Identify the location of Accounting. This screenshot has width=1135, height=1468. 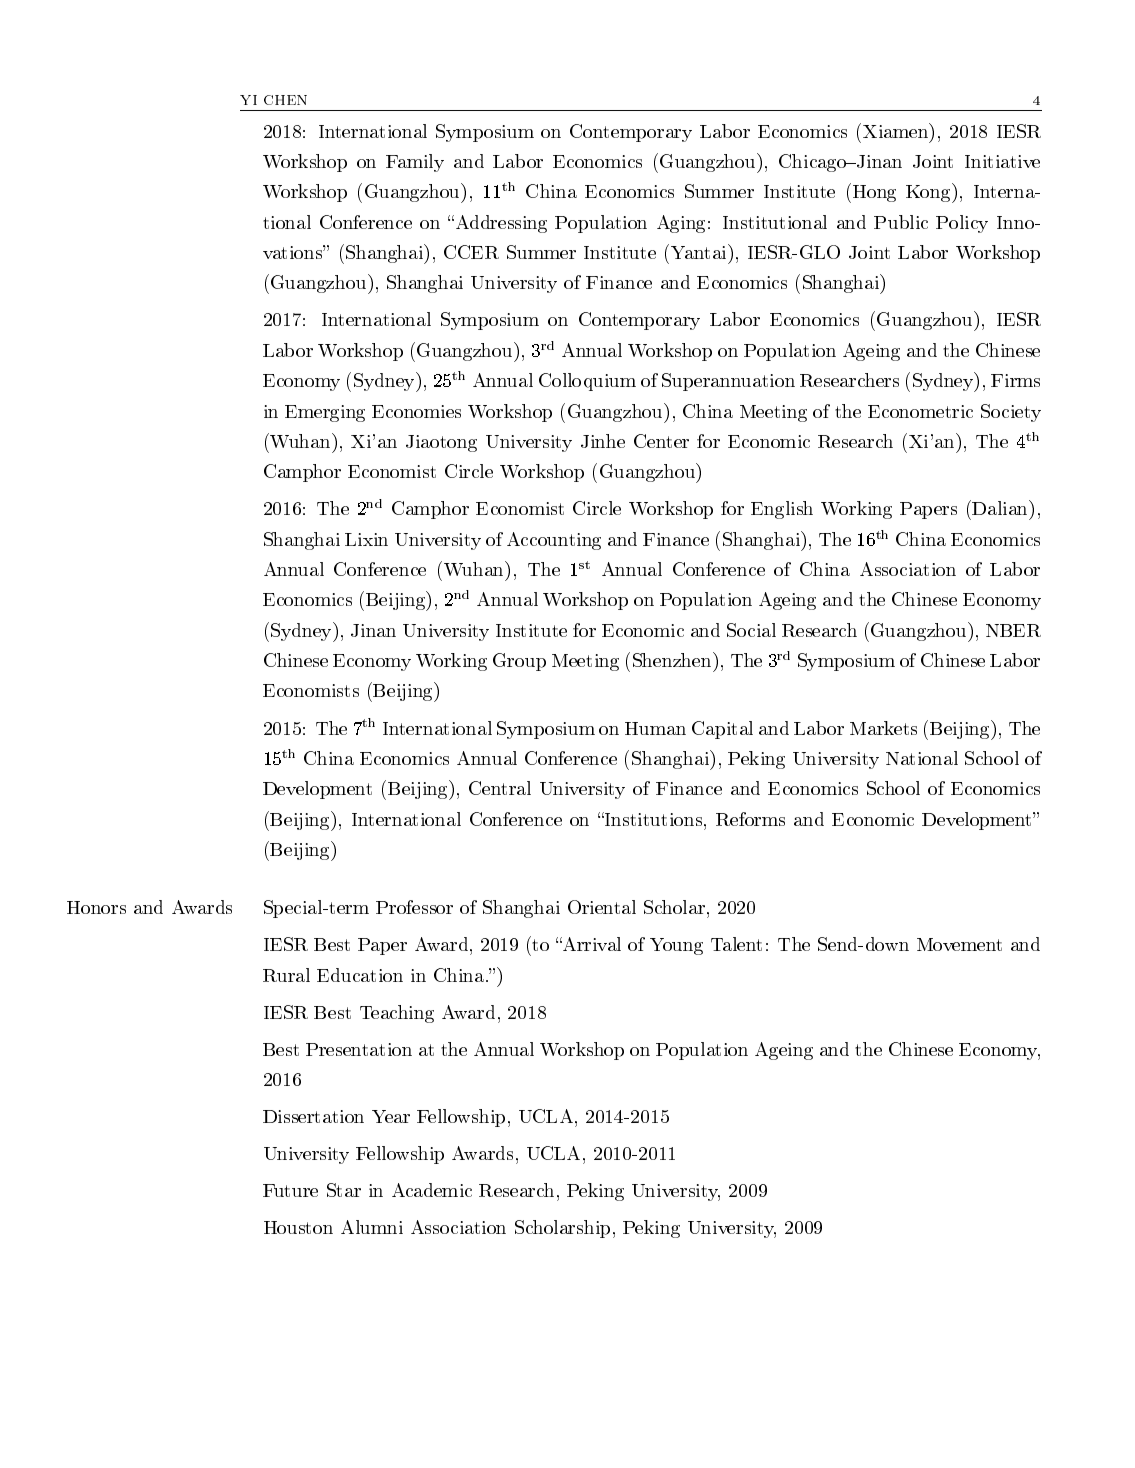
(554, 541).
